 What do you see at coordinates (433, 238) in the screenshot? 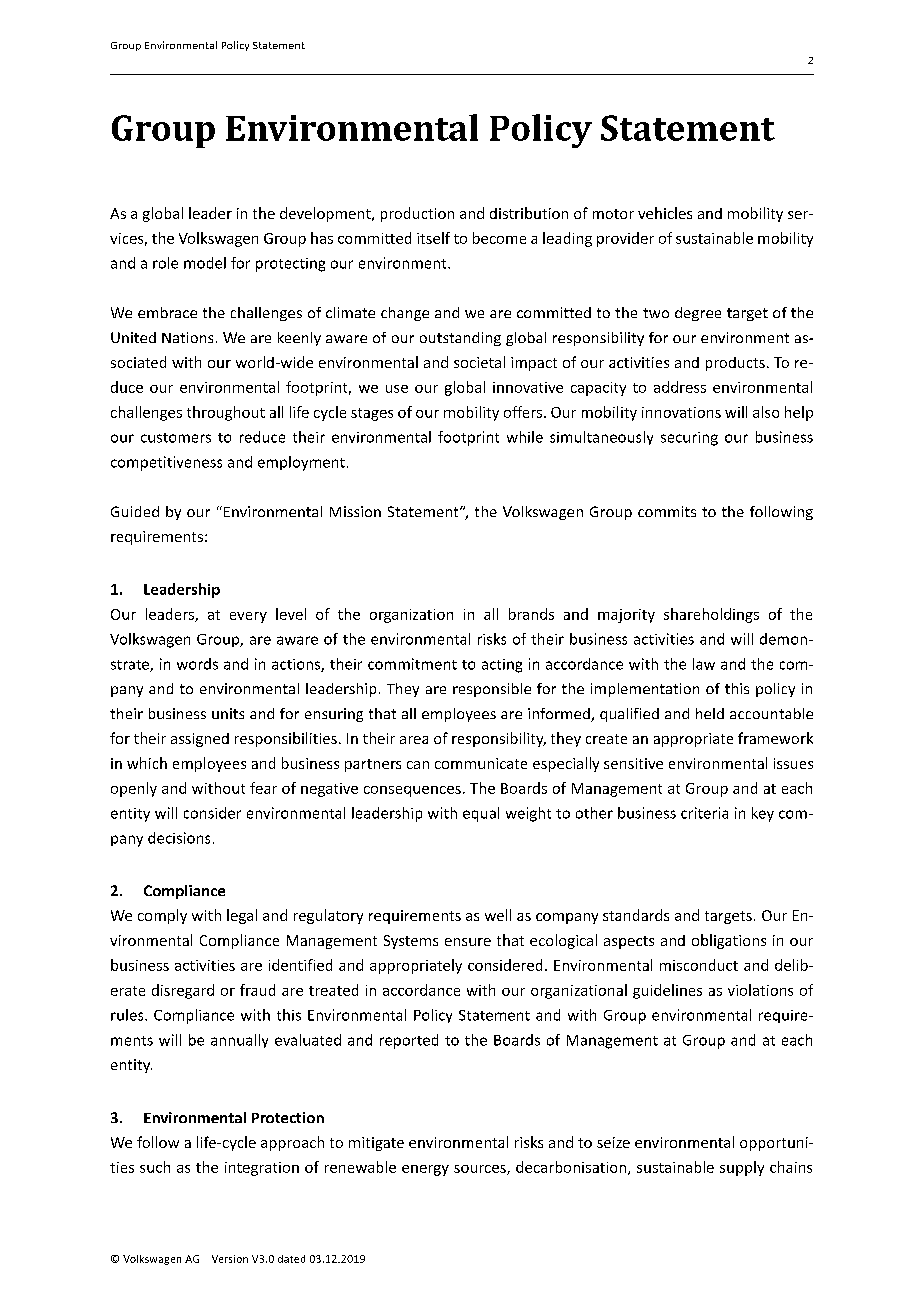
I see `itself` at bounding box center [433, 238].
